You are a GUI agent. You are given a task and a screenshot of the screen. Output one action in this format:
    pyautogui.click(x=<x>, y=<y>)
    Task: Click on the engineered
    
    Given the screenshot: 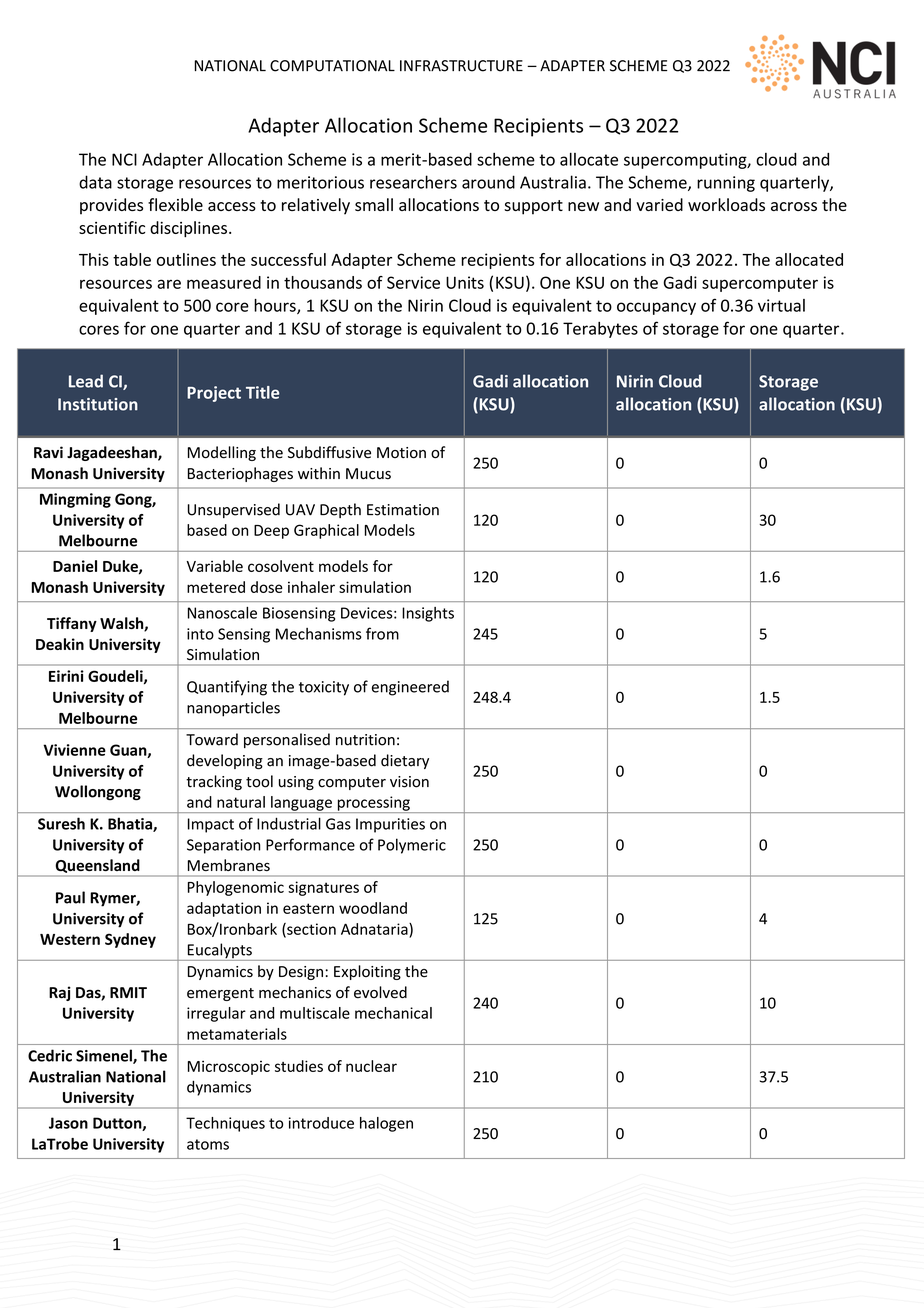 What is the action you would take?
    pyautogui.click(x=410, y=688)
